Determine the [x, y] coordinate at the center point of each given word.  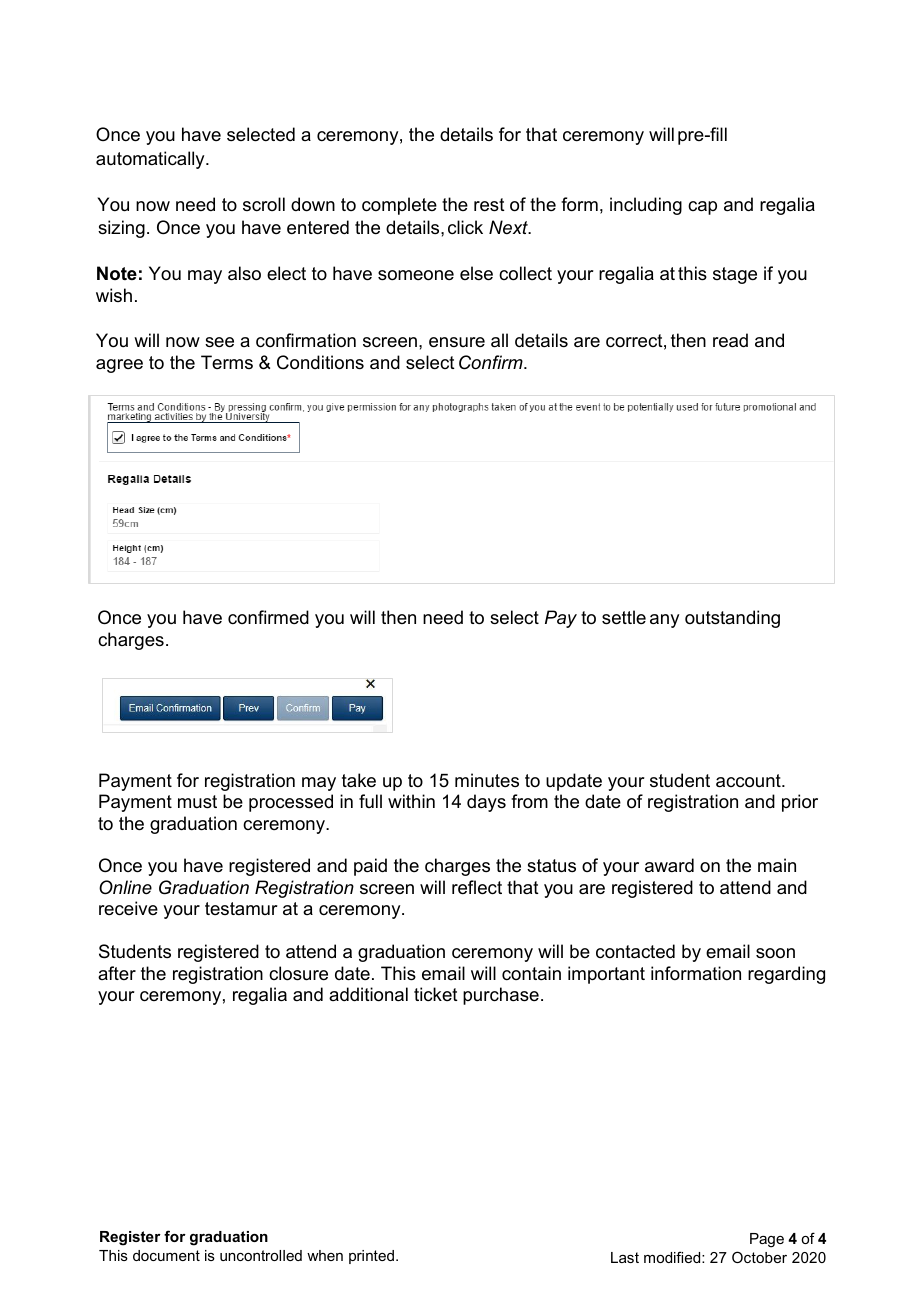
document [166, 1255]
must [197, 802]
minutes [487, 780]
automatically [151, 160]
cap [702, 208]
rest [489, 205]
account [749, 781]
